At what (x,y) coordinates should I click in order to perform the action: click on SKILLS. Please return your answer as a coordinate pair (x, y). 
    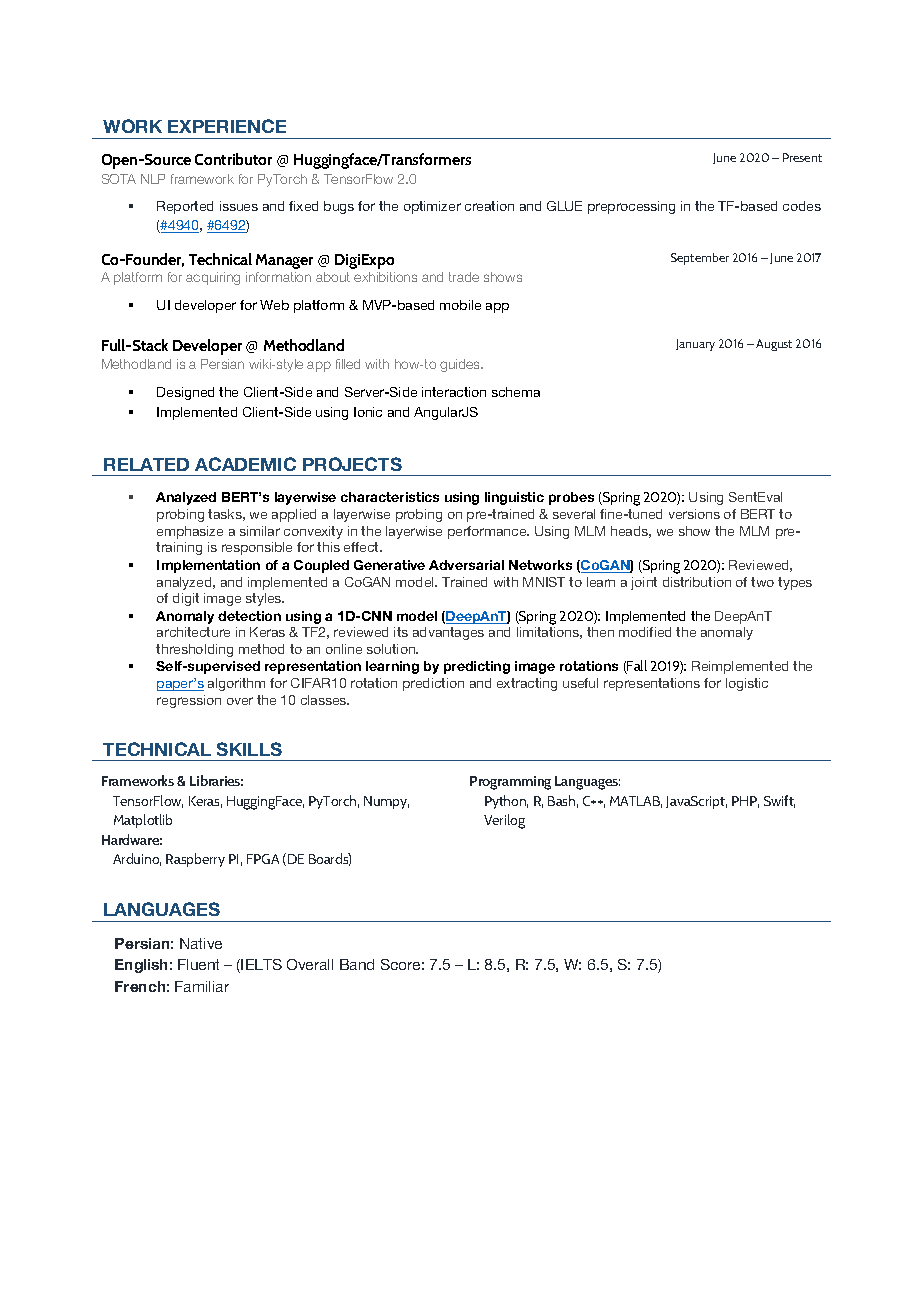
    Looking at the image, I should click on (249, 749).
